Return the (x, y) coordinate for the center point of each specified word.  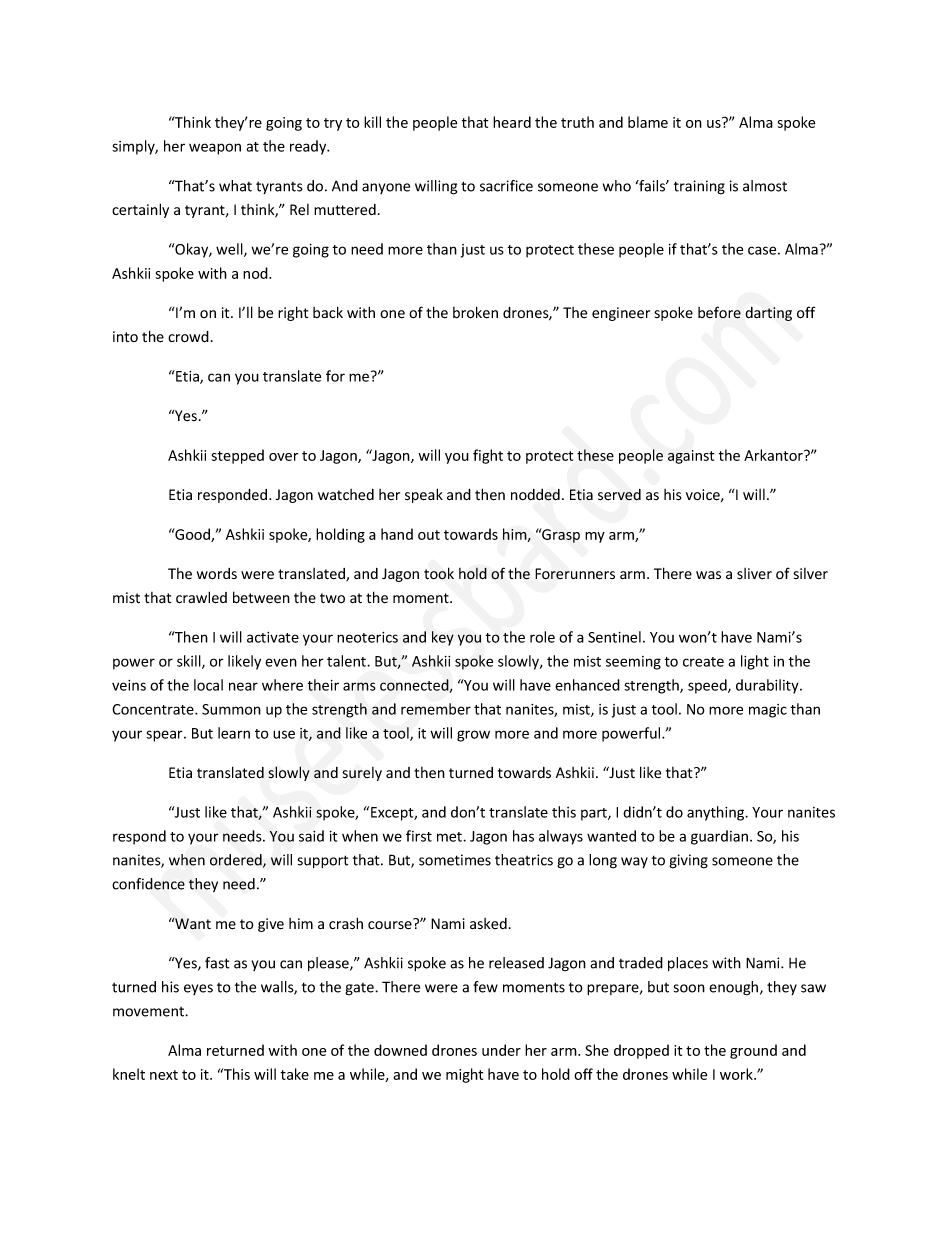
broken (475, 312)
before (719, 312)
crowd (188, 336)
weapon (215, 149)
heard (512, 122)
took (439, 573)
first (419, 836)
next (164, 1075)
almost (765, 186)
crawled (201, 597)
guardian (721, 837)
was (708, 575)
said (311, 836)
